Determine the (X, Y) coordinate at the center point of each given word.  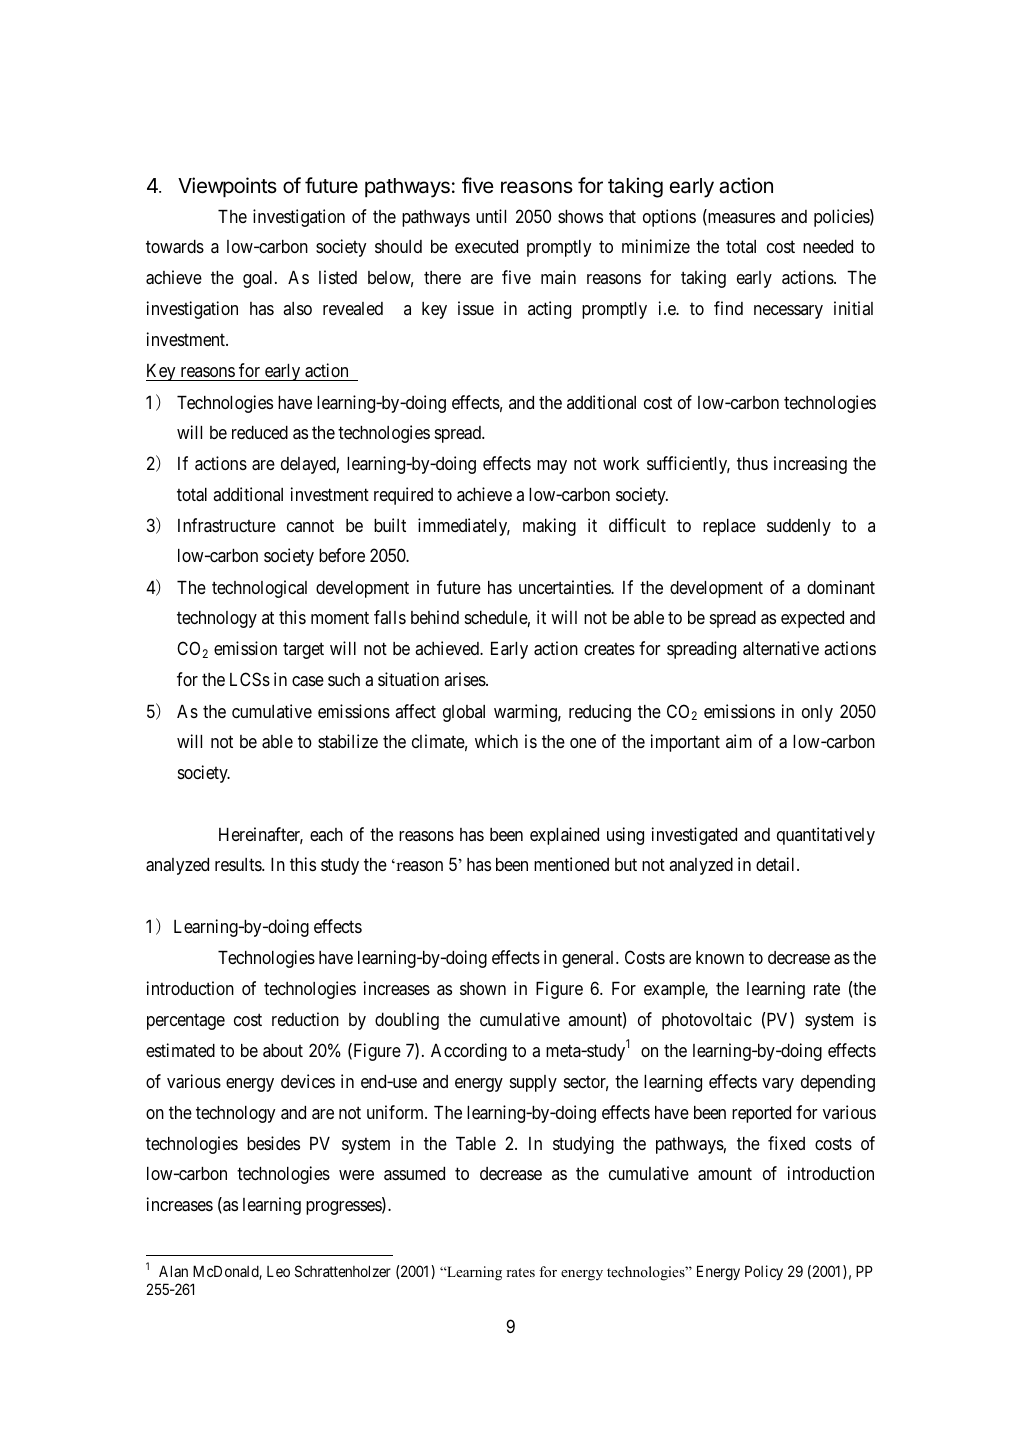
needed (828, 246)
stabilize (348, 741)
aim (739, 741)
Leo (278, 1271)
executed (486, 246)
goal (259, 279)
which (496, 741)
